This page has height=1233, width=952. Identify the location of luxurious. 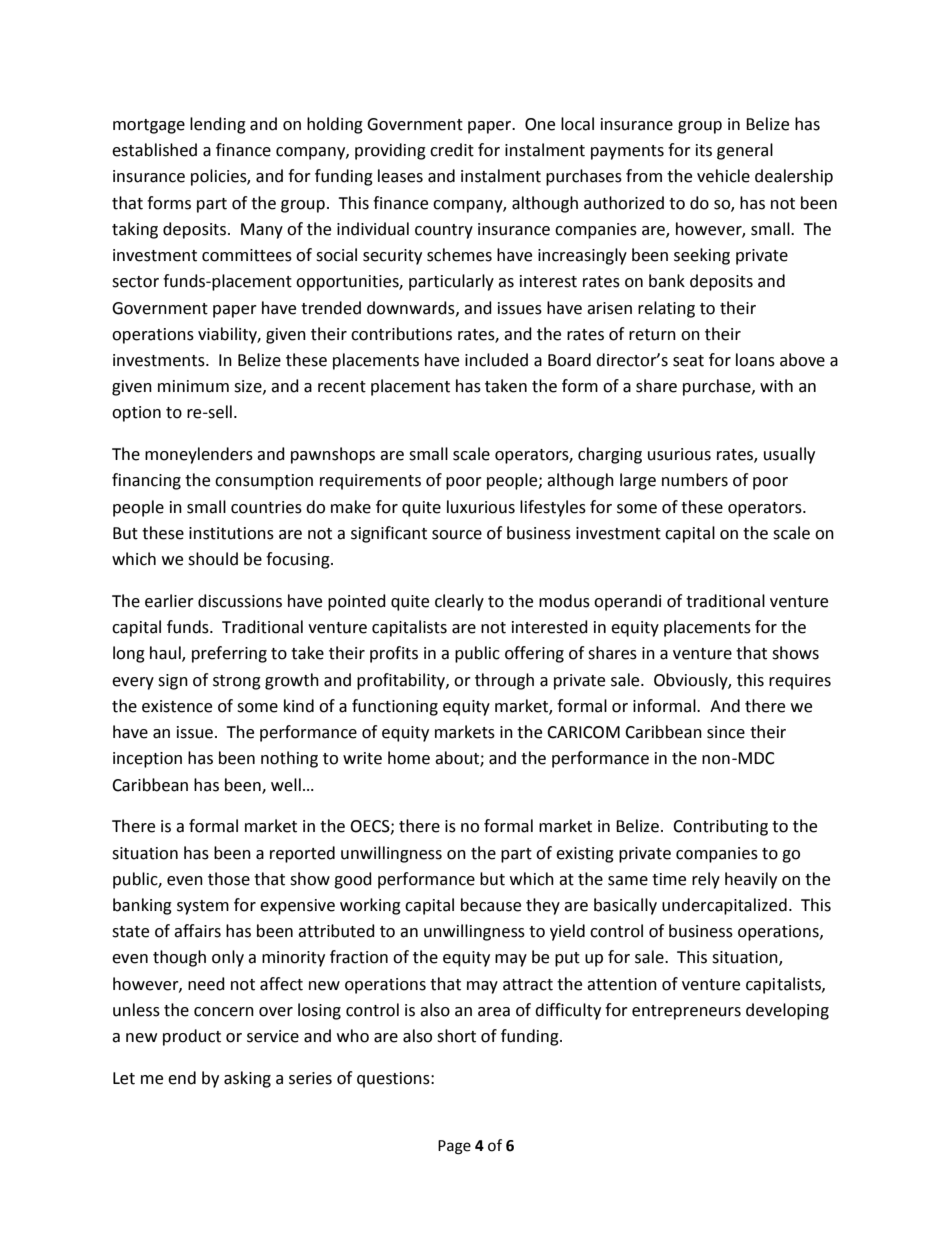
(481, 507).
